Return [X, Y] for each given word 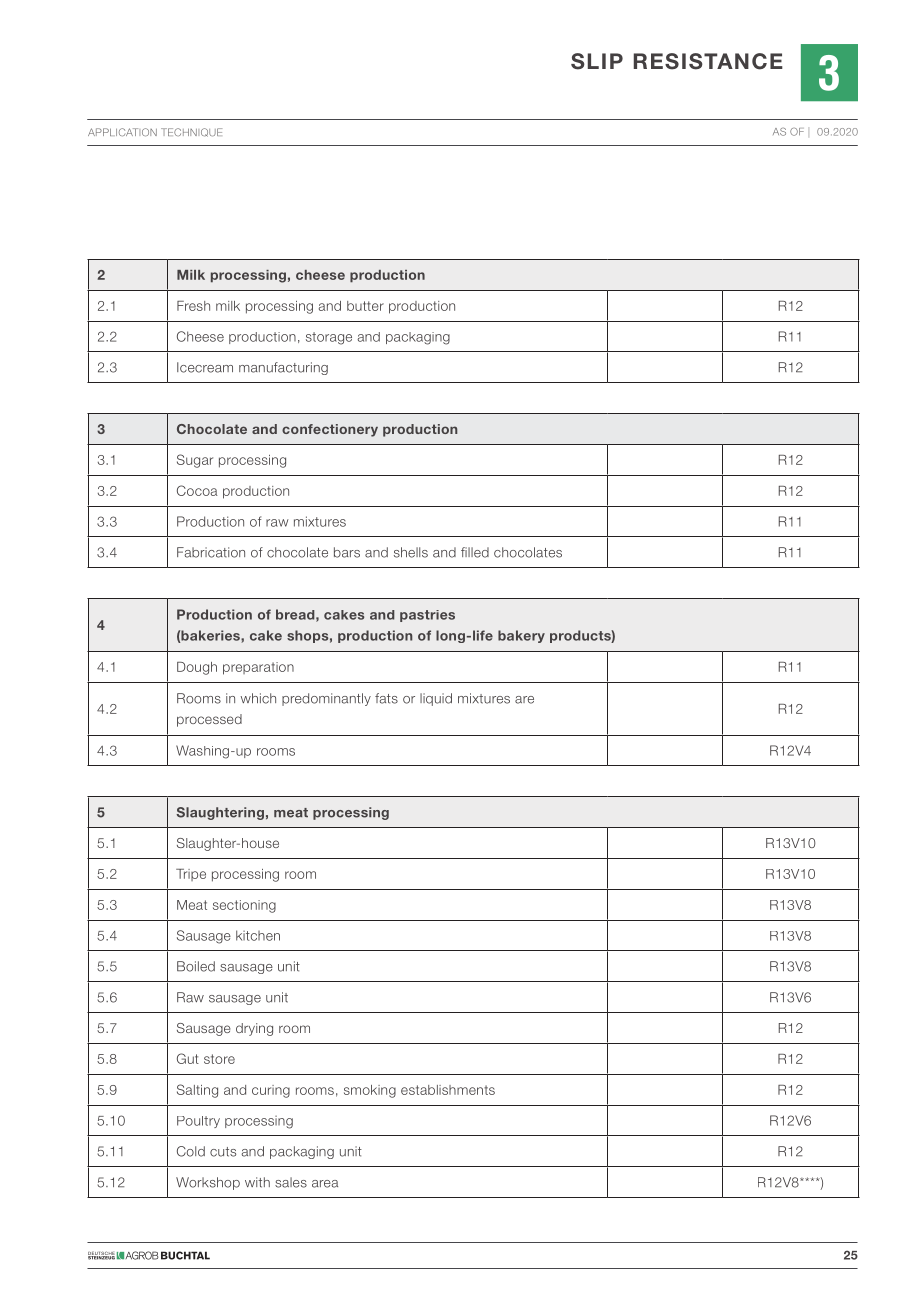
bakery [521, 636]
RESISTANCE [708, 61]
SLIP [597, 61]
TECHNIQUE [191, 132]
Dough [197, 668]
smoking [370, 1091]
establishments [448, 1090]
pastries [427, 616]
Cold [191, 1151]
